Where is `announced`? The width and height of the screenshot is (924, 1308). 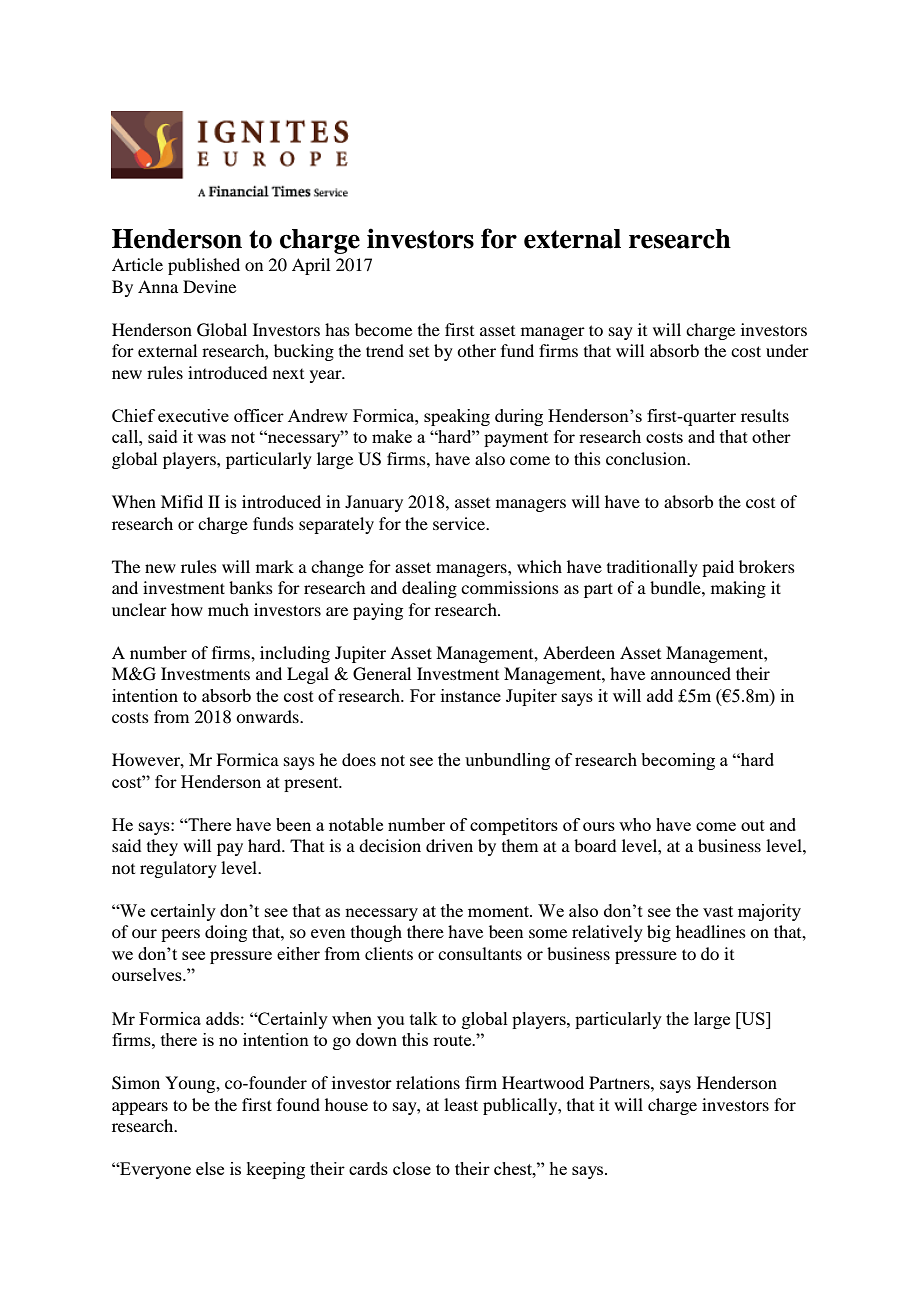 announced is located at coordinates (691, 673).
